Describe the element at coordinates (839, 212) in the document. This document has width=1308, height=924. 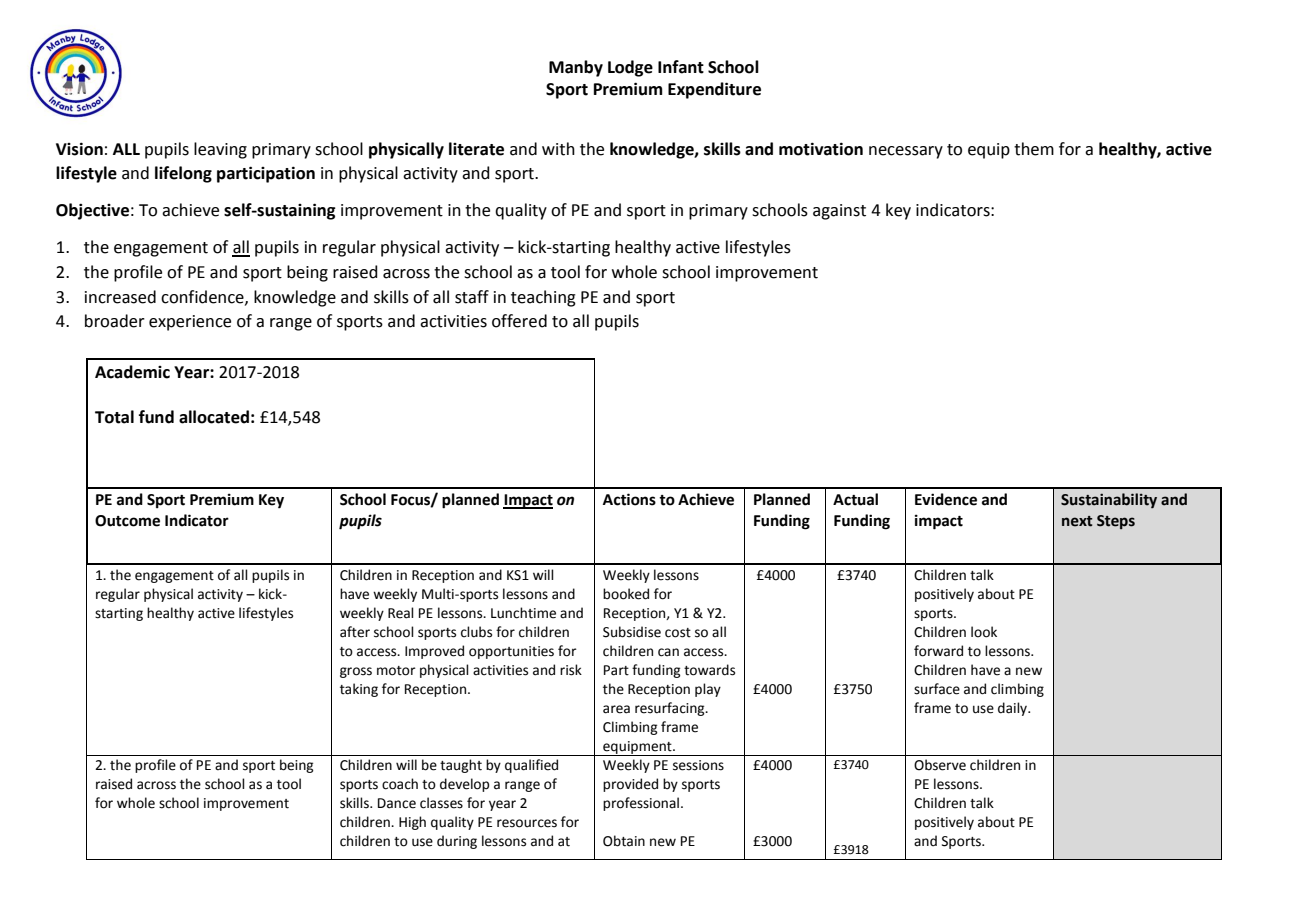
I see `against` at that location.
